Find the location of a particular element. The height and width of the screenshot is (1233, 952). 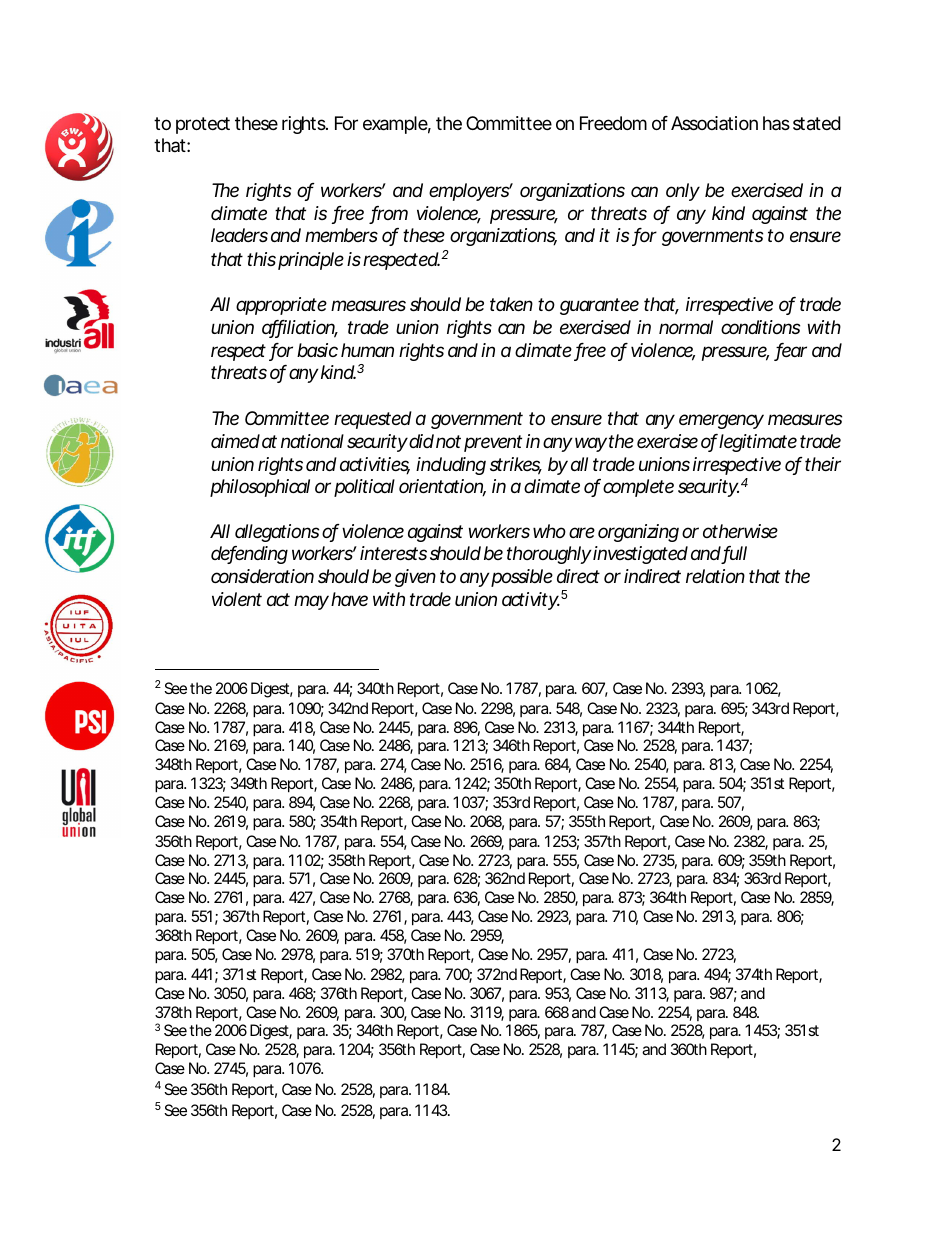

protect is located at coordinates (203, 125).
